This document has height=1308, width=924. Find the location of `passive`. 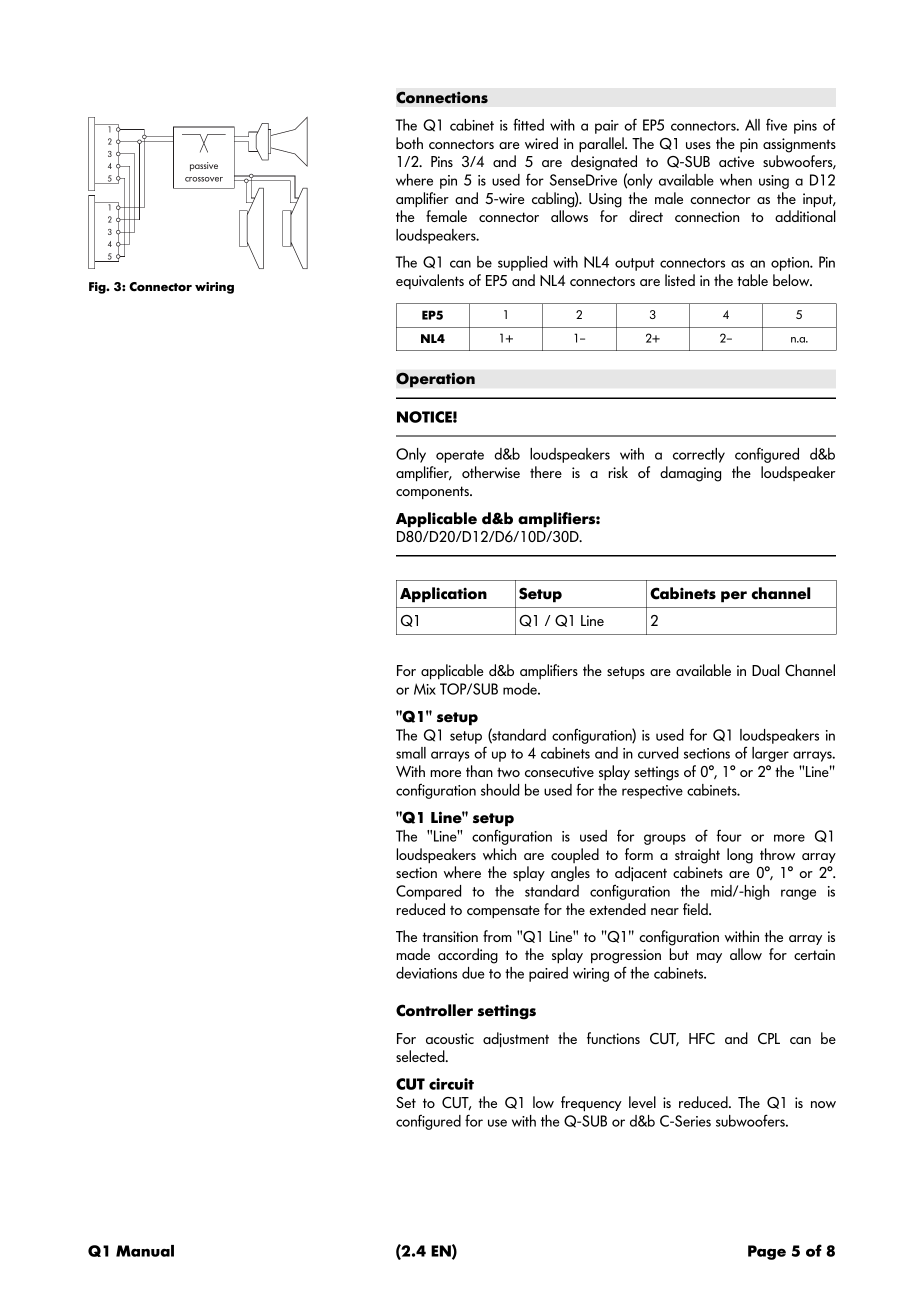

passive is located at coordinates (204, 166).
